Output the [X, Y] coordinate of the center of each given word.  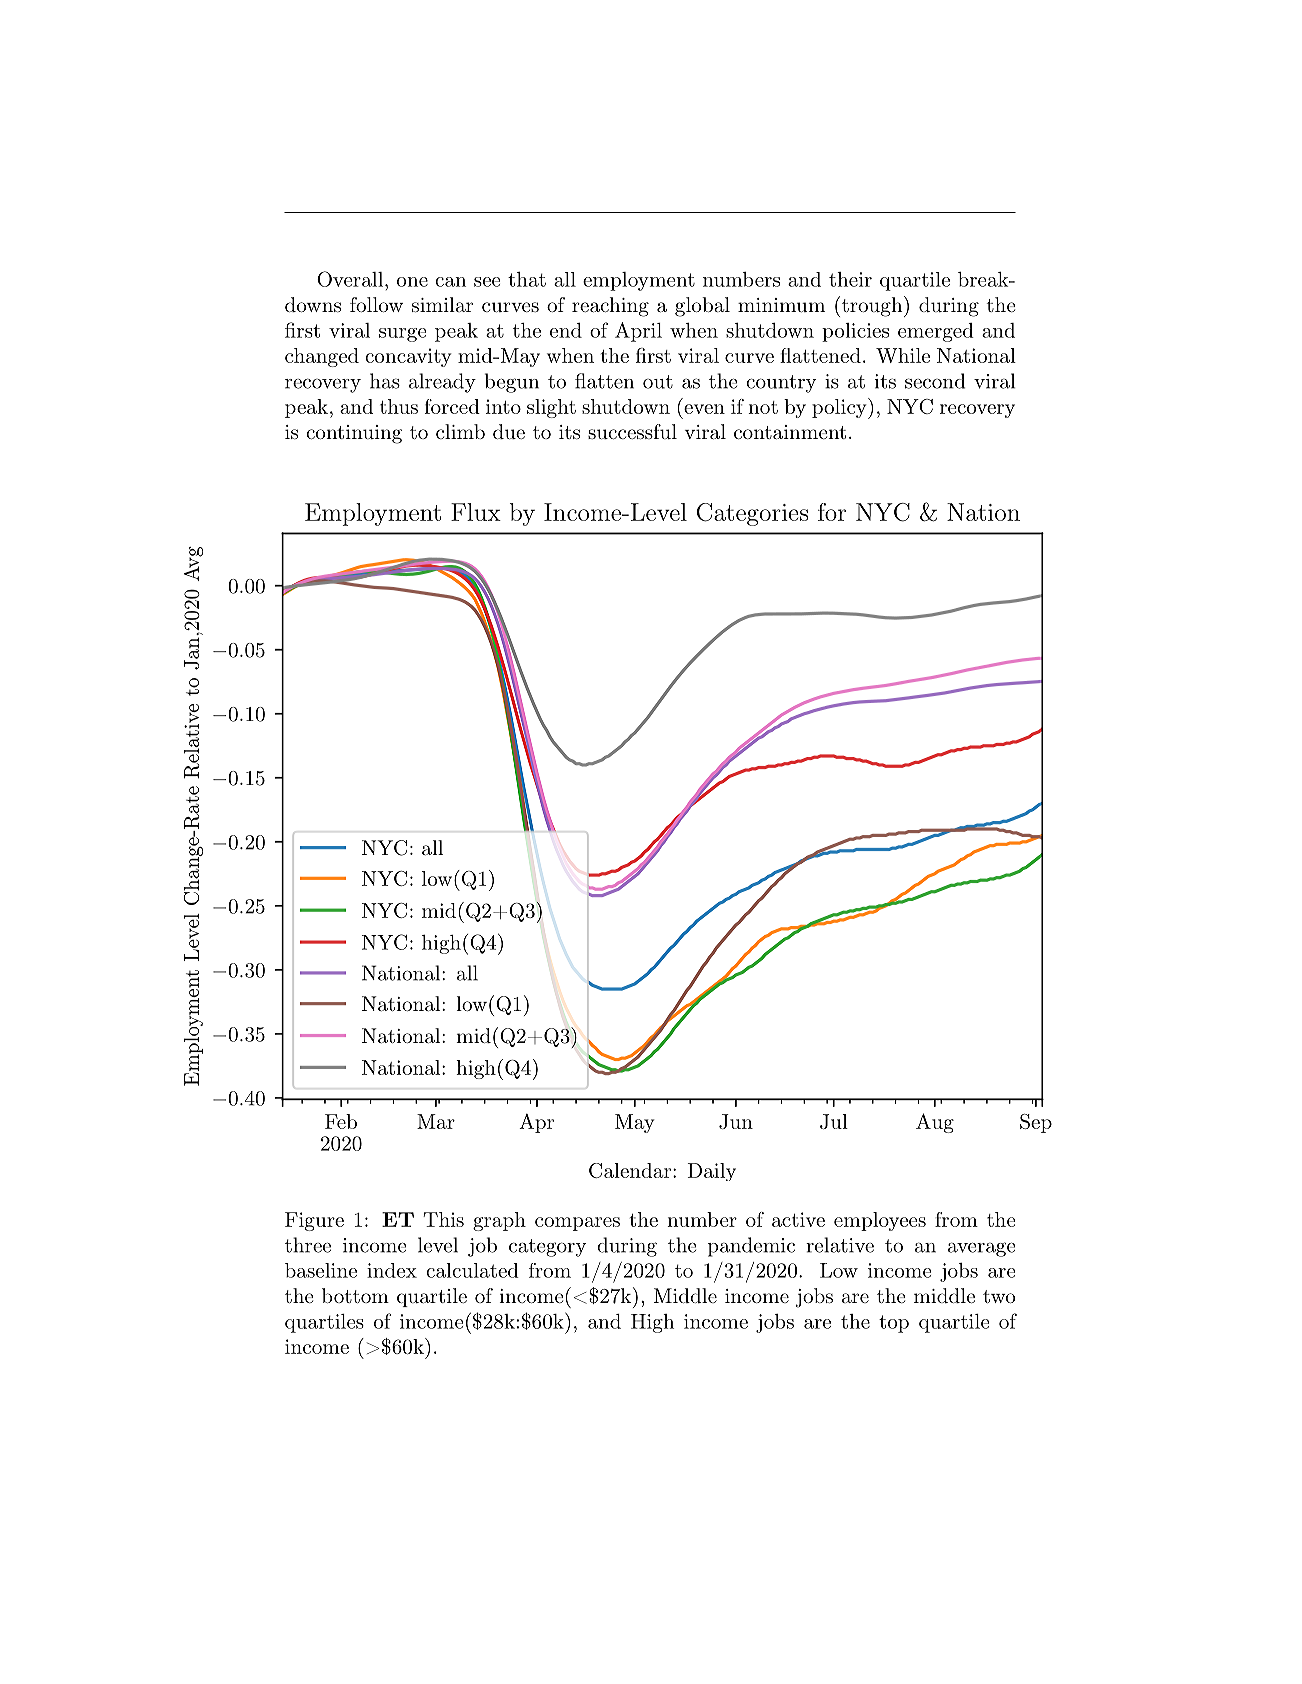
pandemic [751, 1247]
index [392, 1270]
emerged [936, 332]
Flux [476, 512]
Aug [935, 1123]
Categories [752, 514]
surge [402, 335]
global [702, 307]
